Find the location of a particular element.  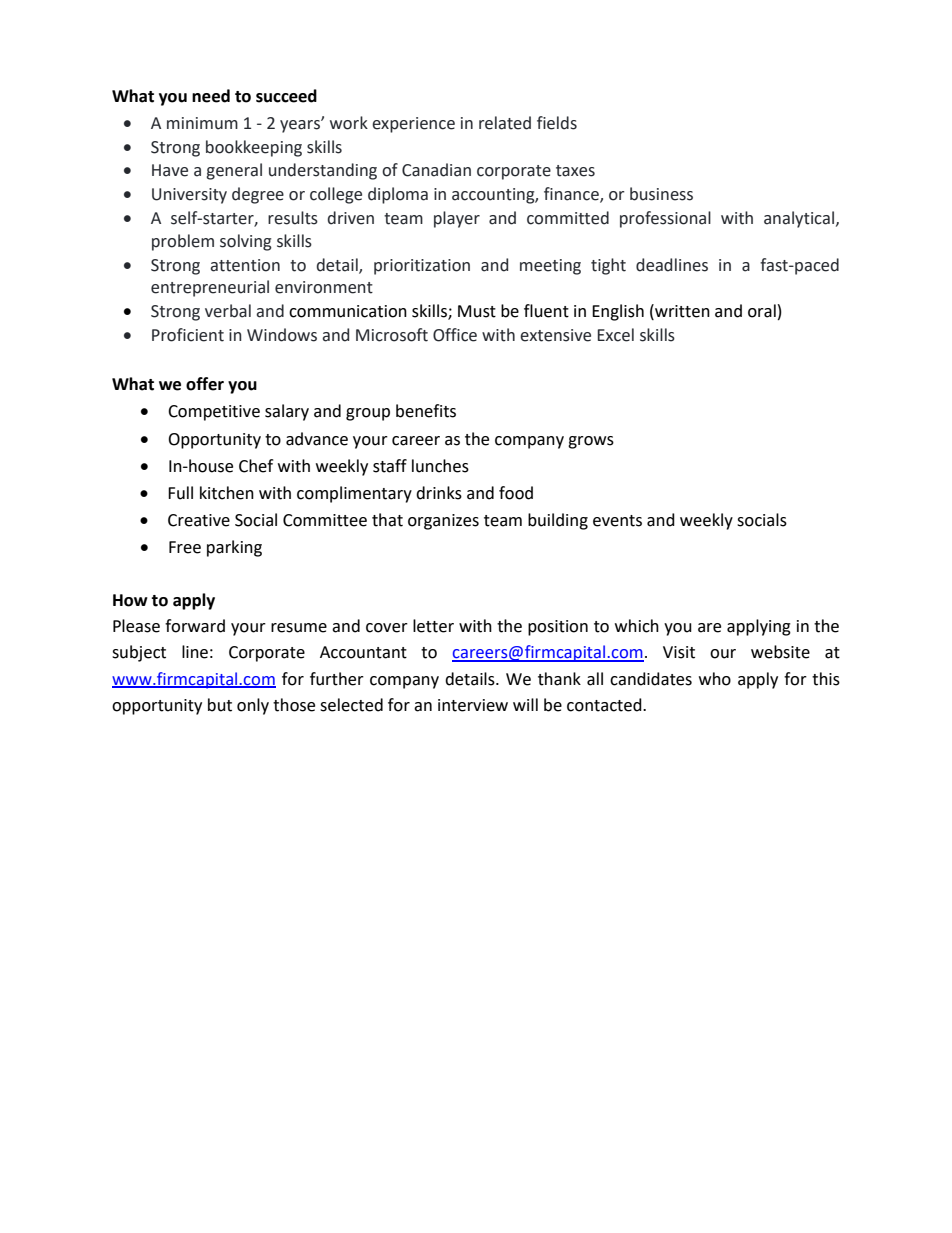

related is located at coordinates (505, 123).
